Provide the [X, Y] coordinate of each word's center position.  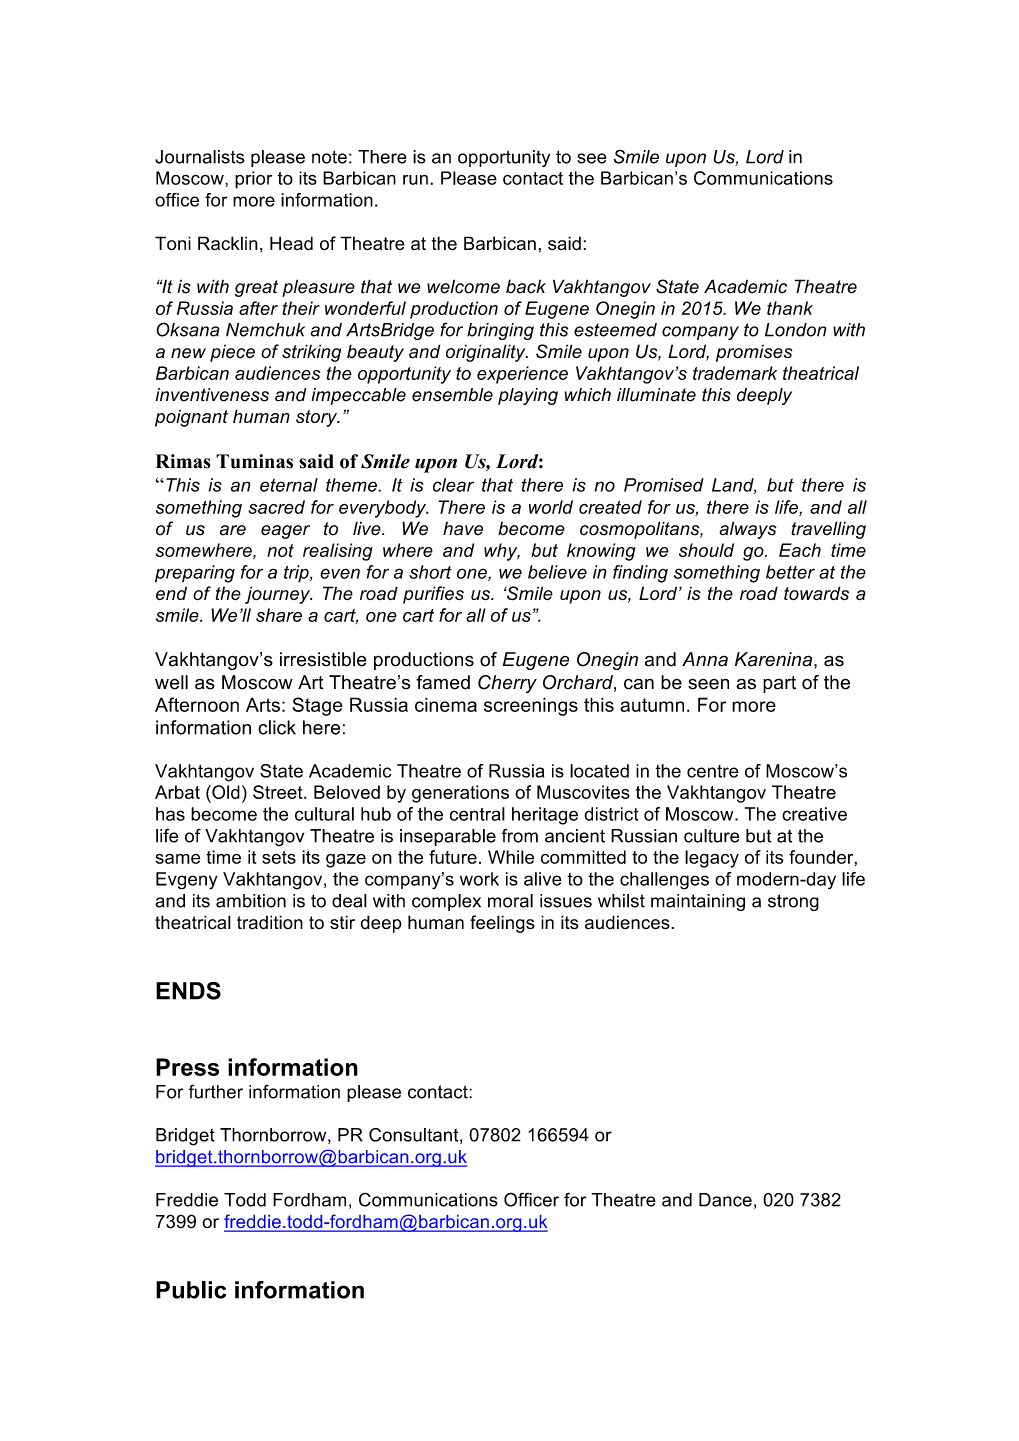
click [277, 727]
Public [191, 1290]
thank [790, 308]
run [415, 179]
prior [253, 180]
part [779, 684]
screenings [531, 706]
